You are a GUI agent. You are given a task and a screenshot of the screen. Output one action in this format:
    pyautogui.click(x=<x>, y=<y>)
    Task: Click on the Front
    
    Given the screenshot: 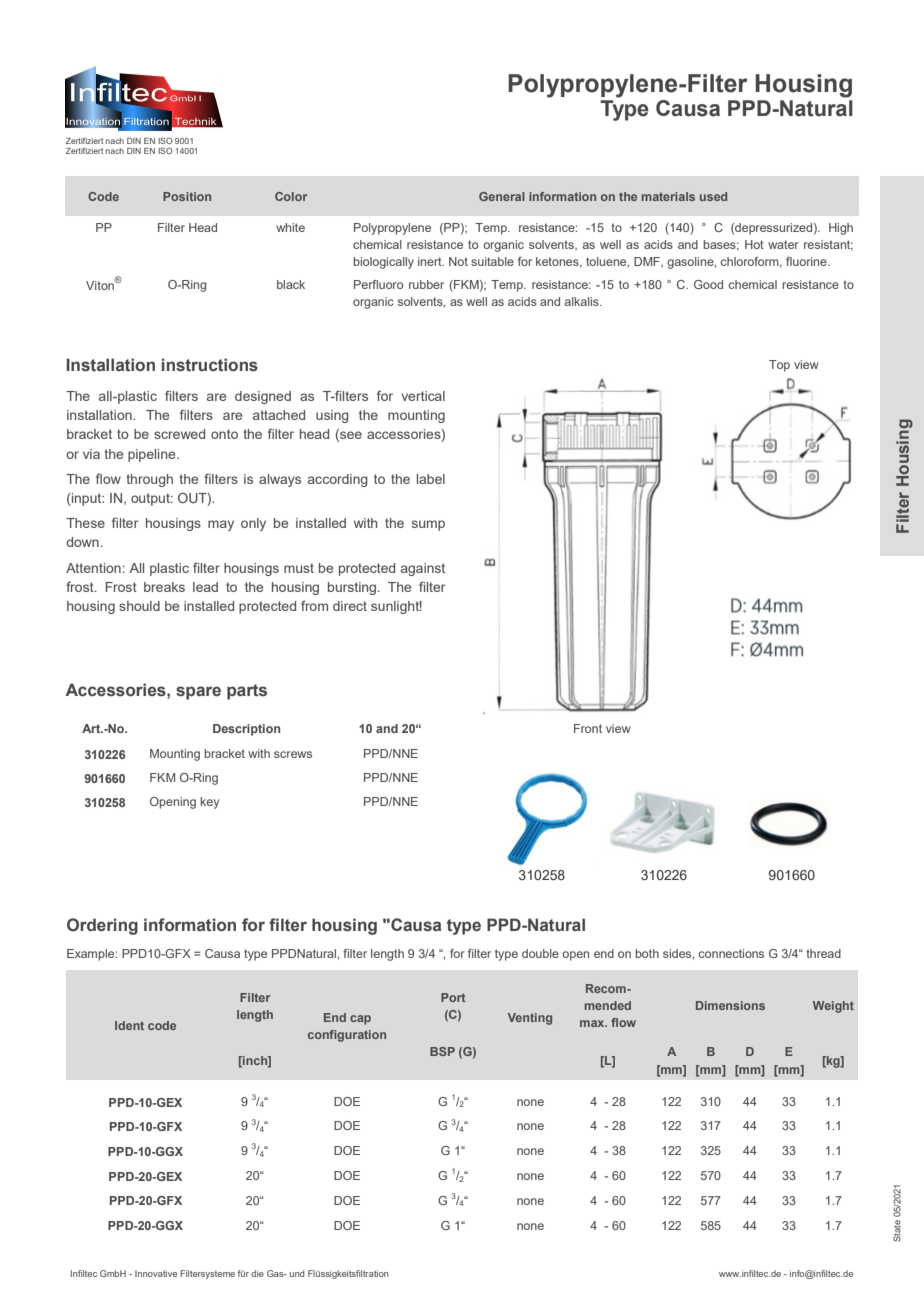 What is the action you would take?
    pyautogui.click(x=588, y=728)
